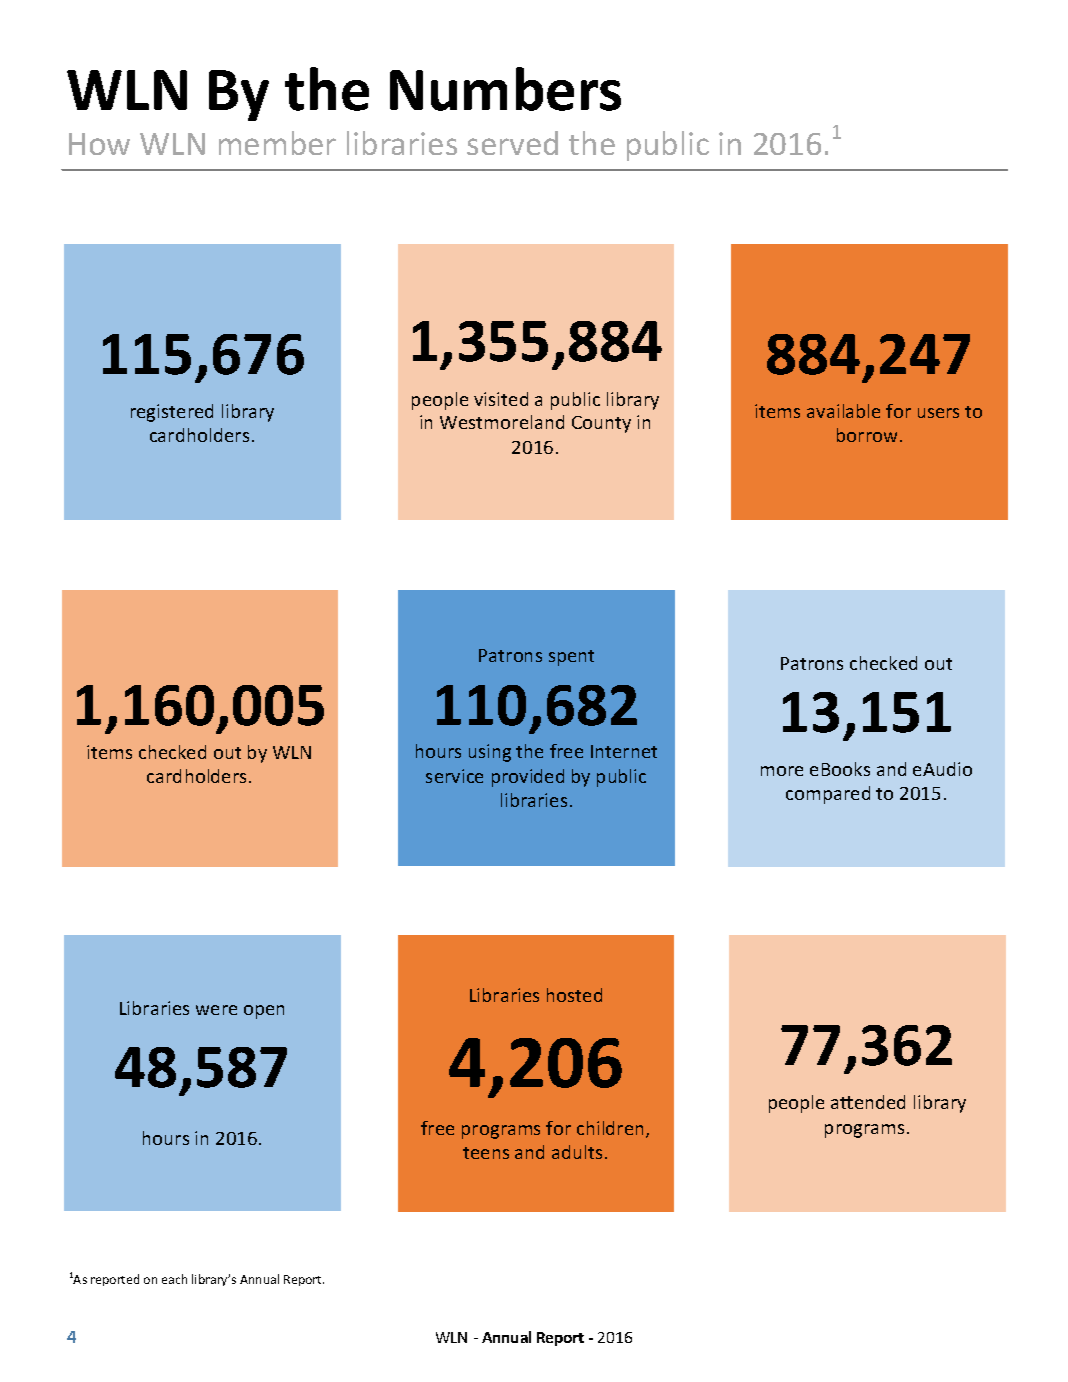  Describe the element at coordinates (512, 143) in the screenshot. I see `served` at that location.
